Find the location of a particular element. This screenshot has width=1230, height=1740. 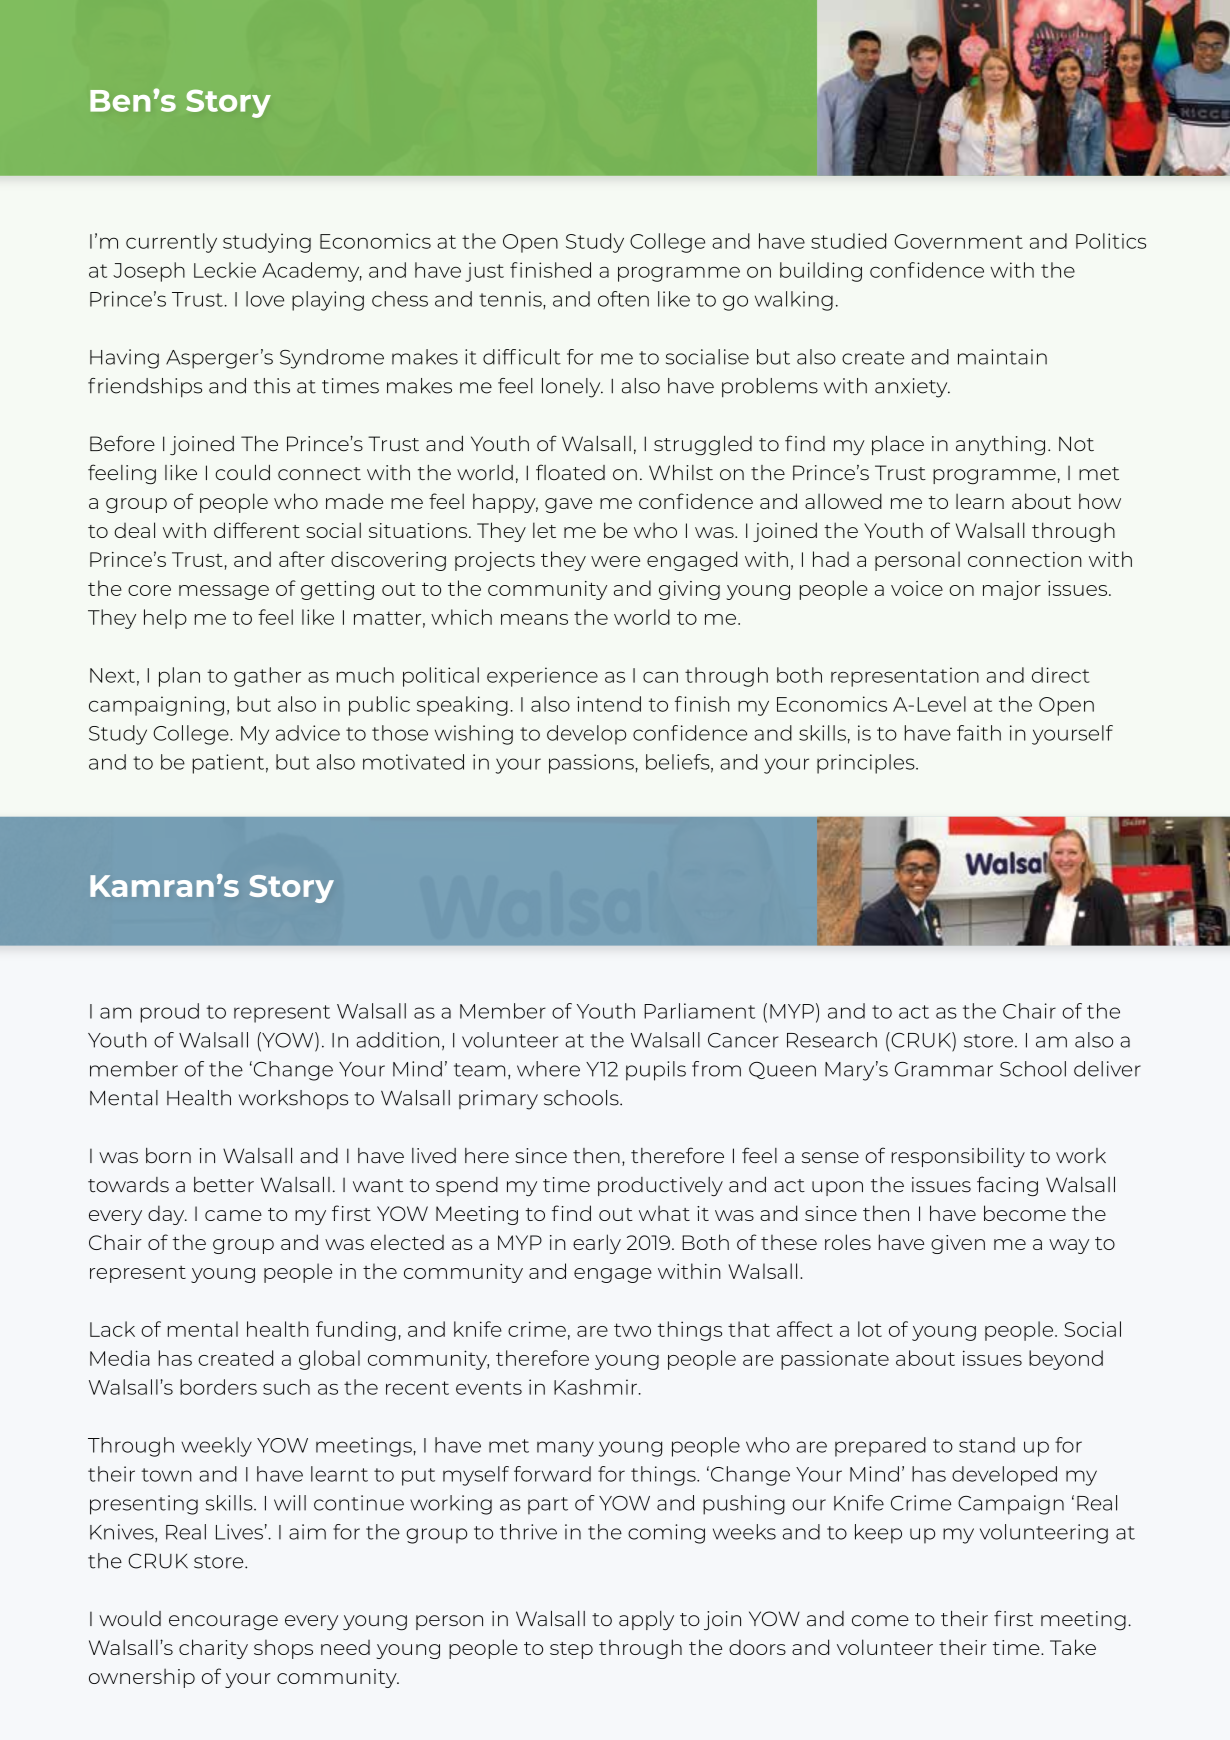

proud is located at coordinates (170, 1013).
